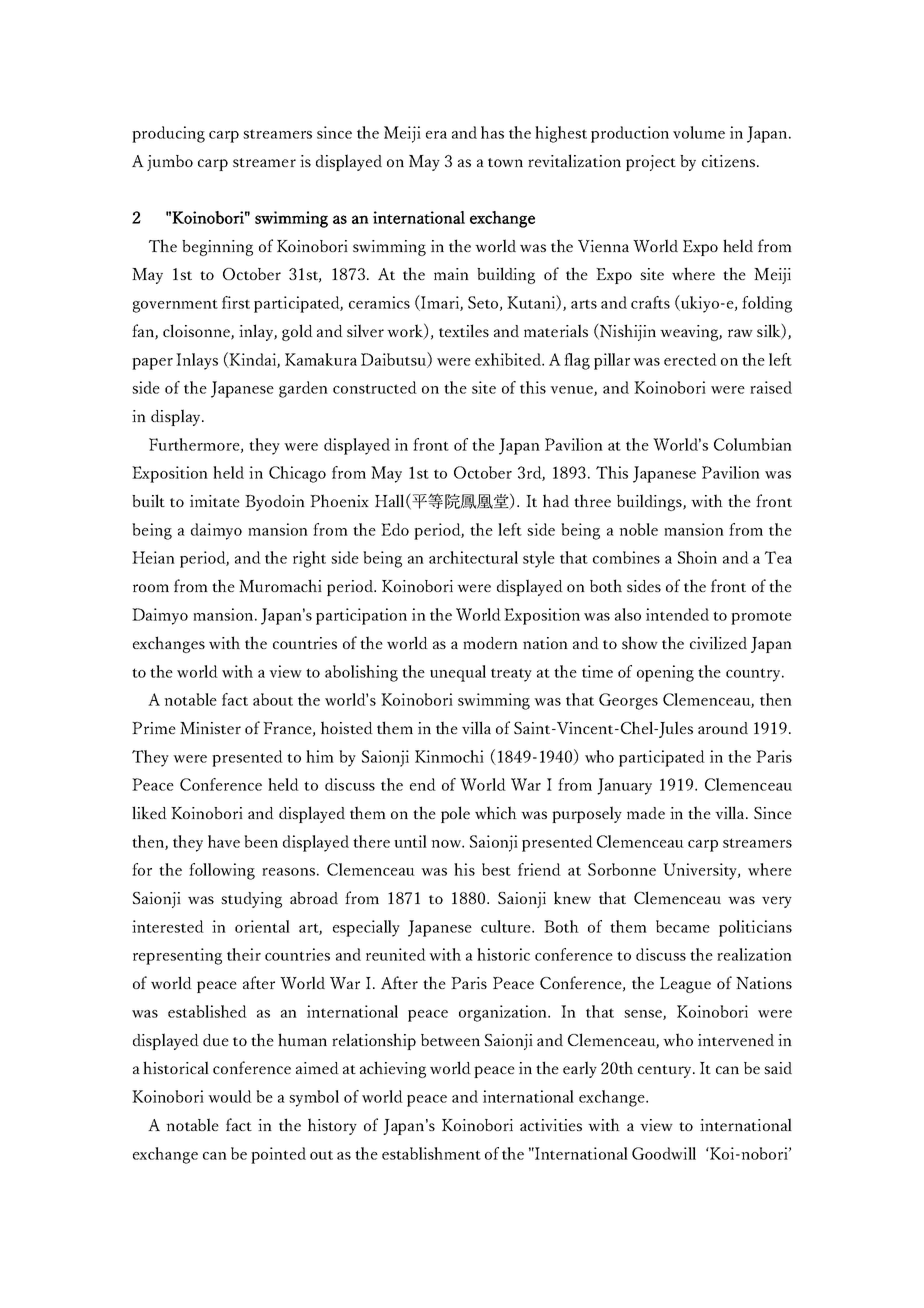  What do you see at coordinates (455, 814) in the document?
I see `pole` at bounding box center [455, 814].
